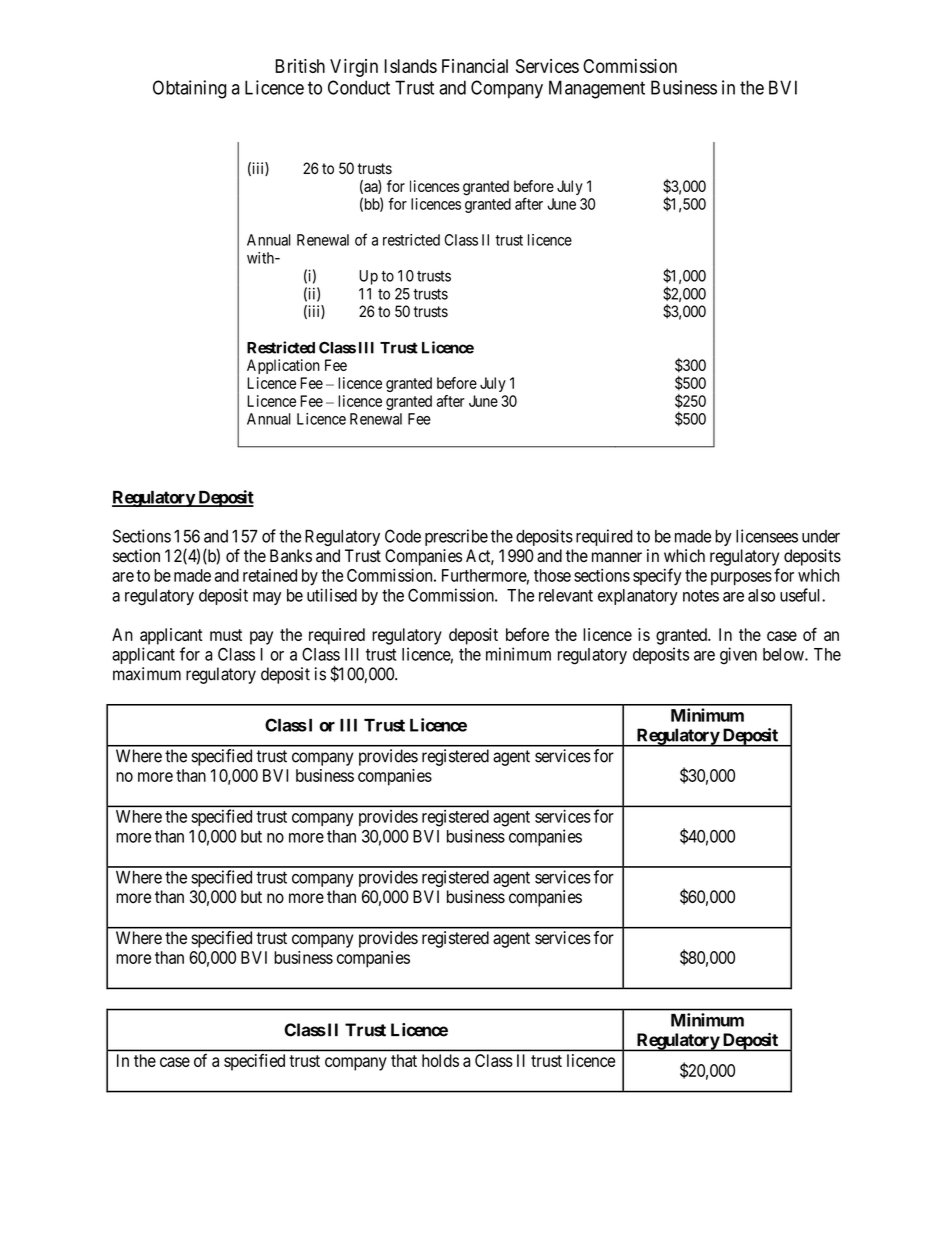 The height and width of the page is (1233, 952). I want to click on Financial, so click(475, 66).
